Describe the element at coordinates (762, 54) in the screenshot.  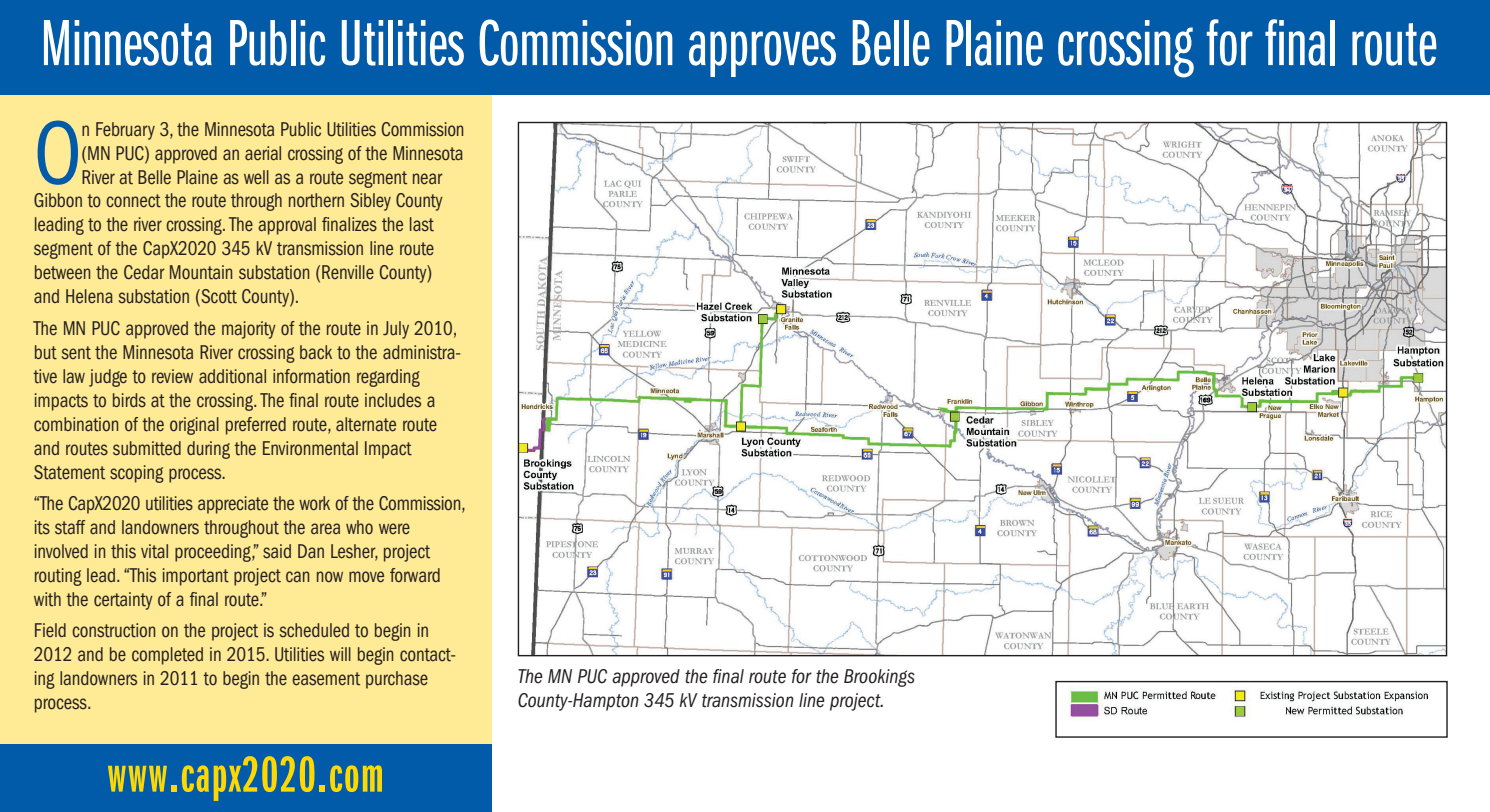
I see `approves` at that location.
